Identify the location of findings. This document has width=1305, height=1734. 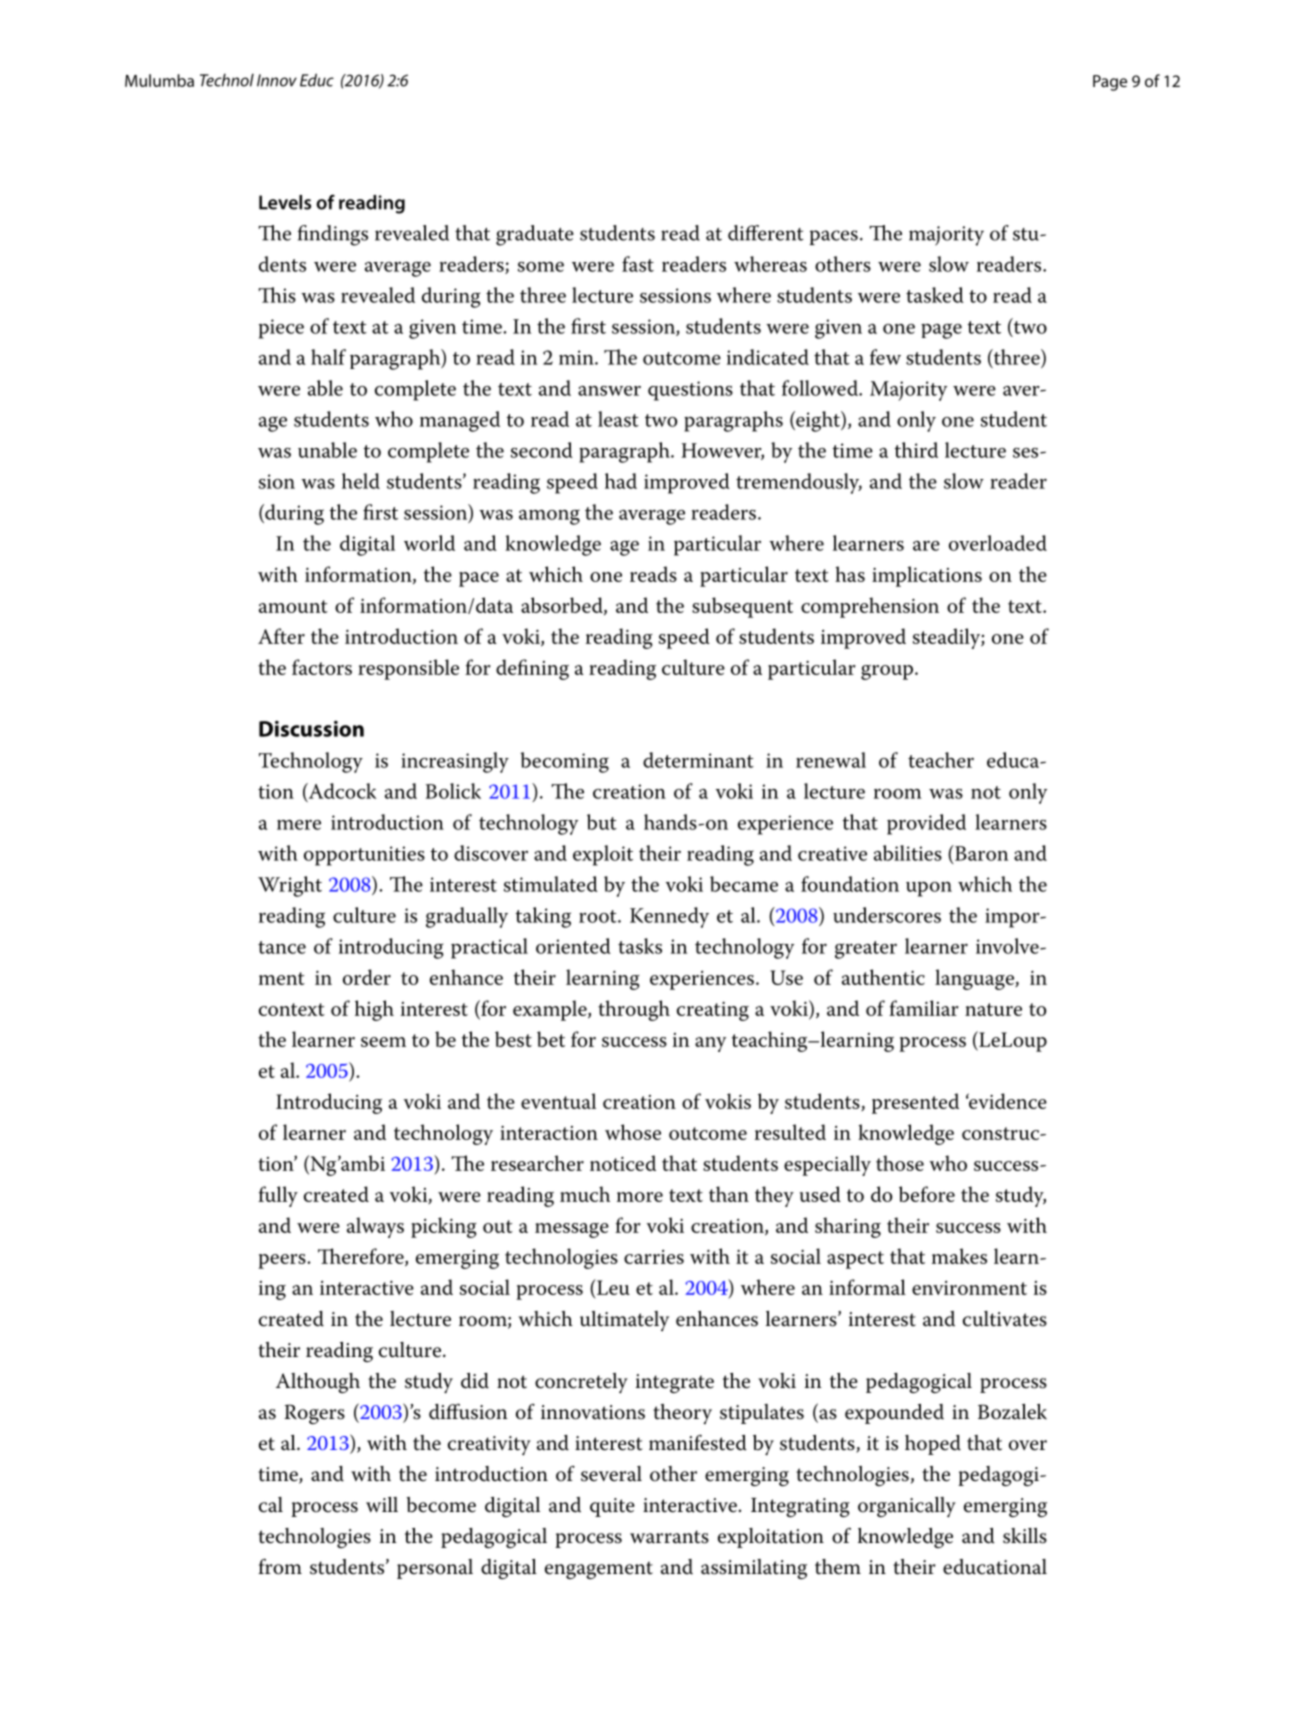
(333, 235).
